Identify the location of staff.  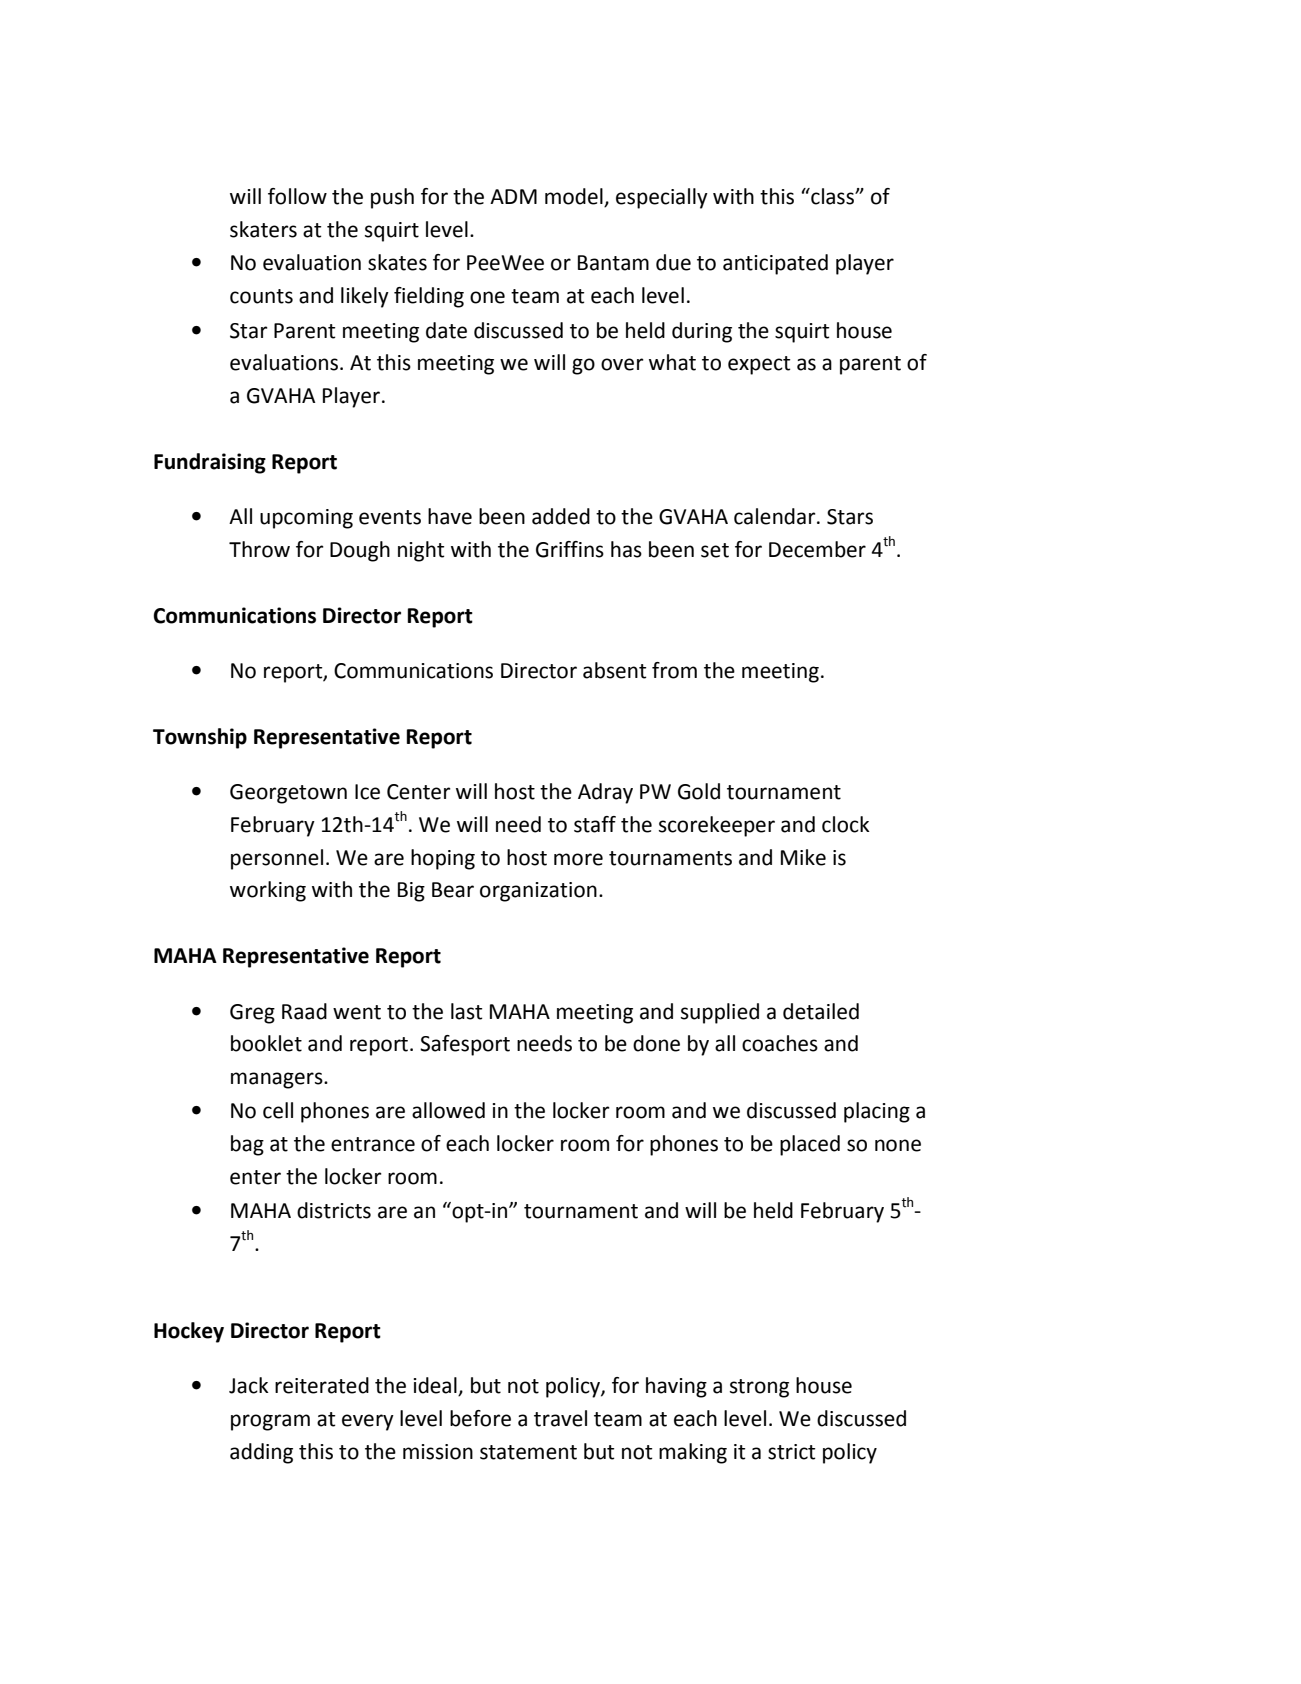
(595, 824).
